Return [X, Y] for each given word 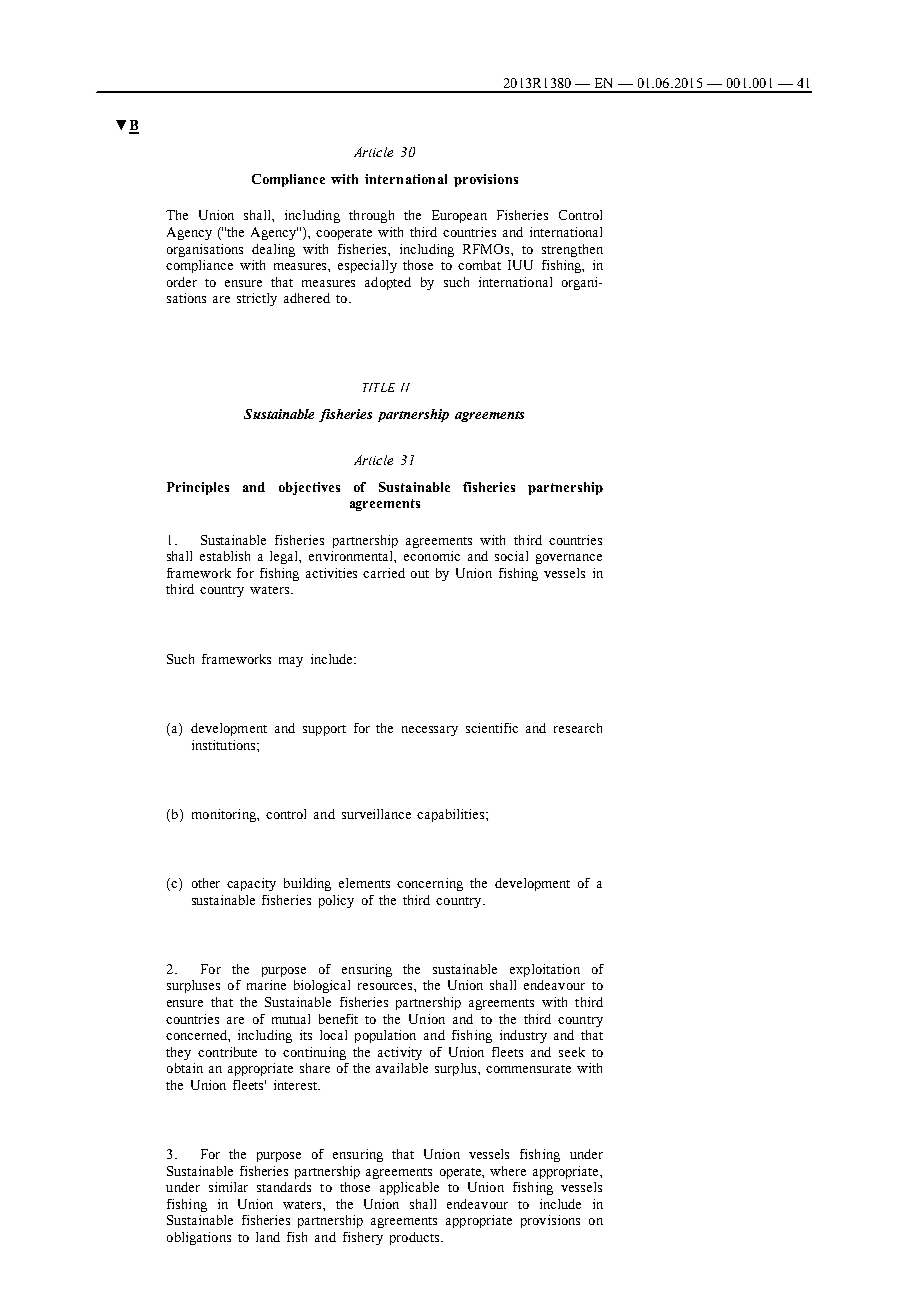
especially [367, 266]
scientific [492, 728]
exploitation [545, 970]
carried [384, 573]
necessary [430, 731]
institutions [225, 745]
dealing [273, 250]
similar [228, 1187]
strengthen [572, 250]
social [511, 556]
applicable [409, 1188]
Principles [198, 488]
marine [266, 985]
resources [386, 986]
